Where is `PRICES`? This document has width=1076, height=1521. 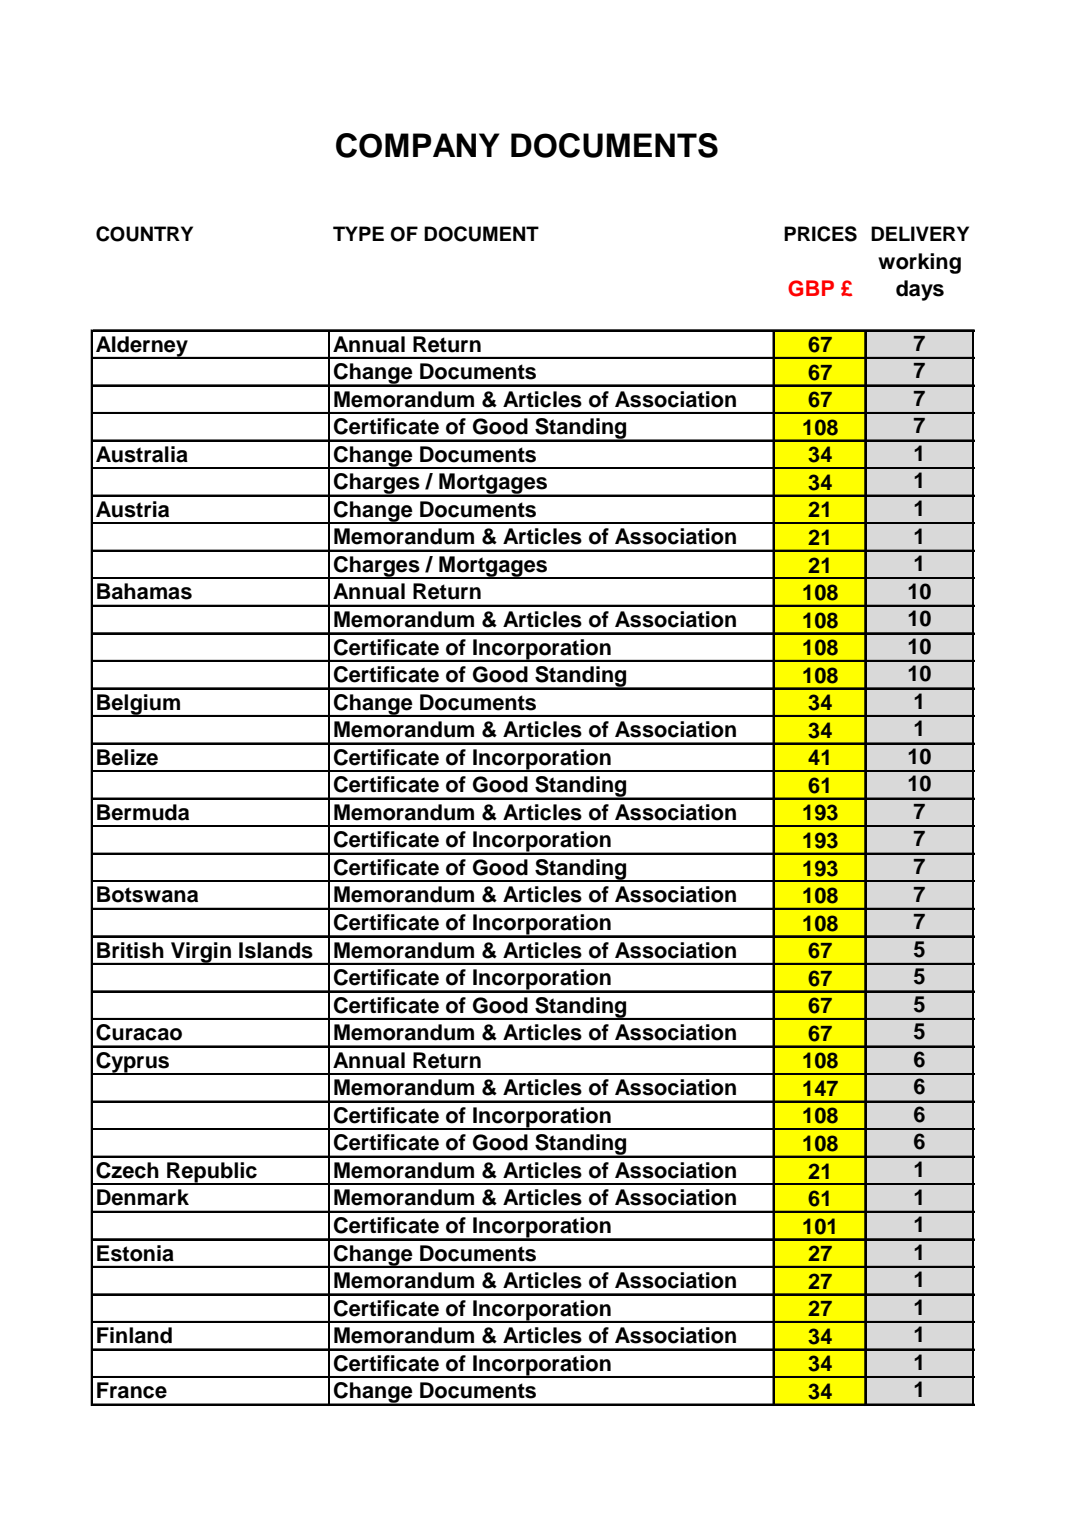
PRICES is located at coordinates (820, 234).
